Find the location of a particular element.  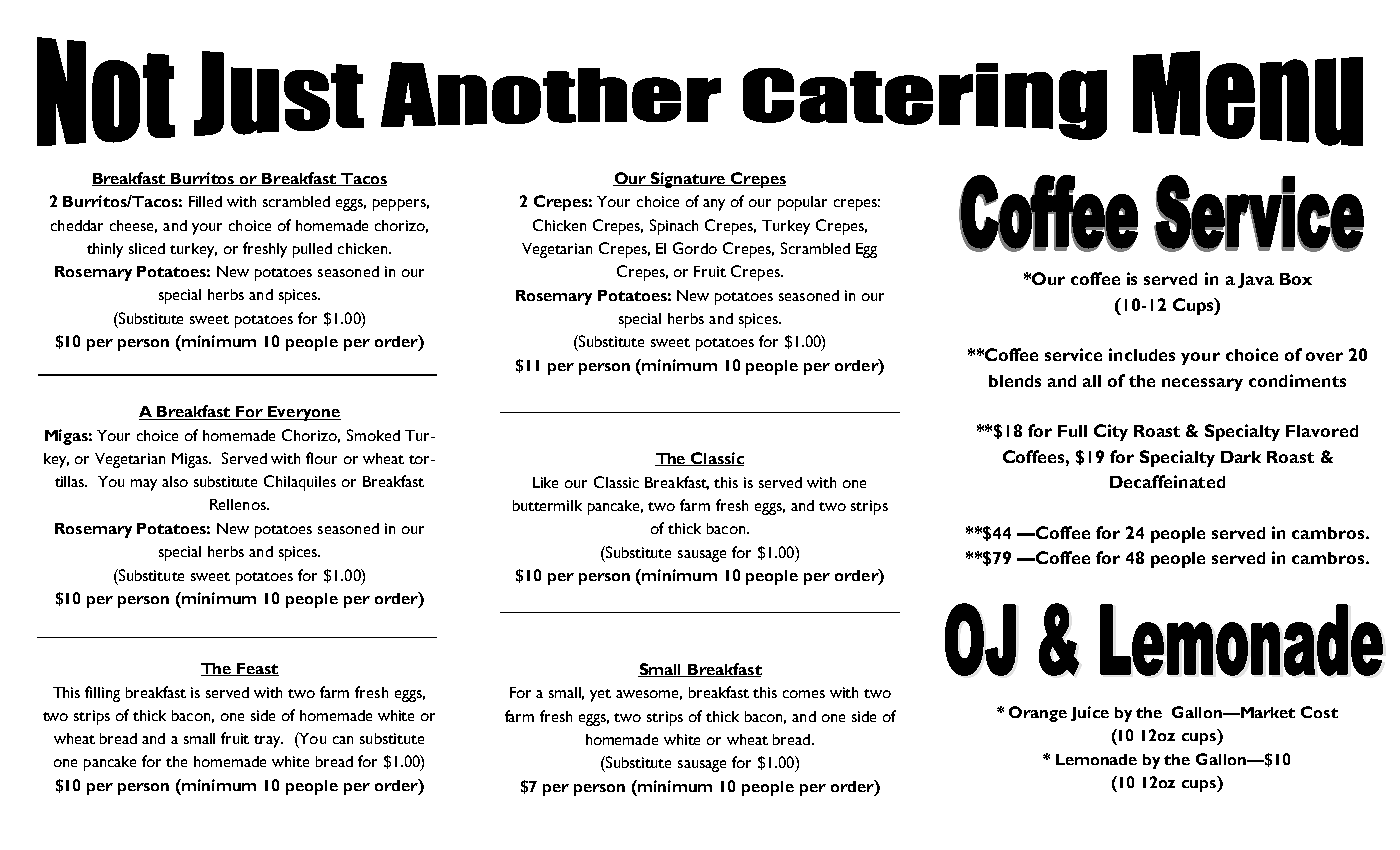

Feast is located at coordinates (257, 669).
